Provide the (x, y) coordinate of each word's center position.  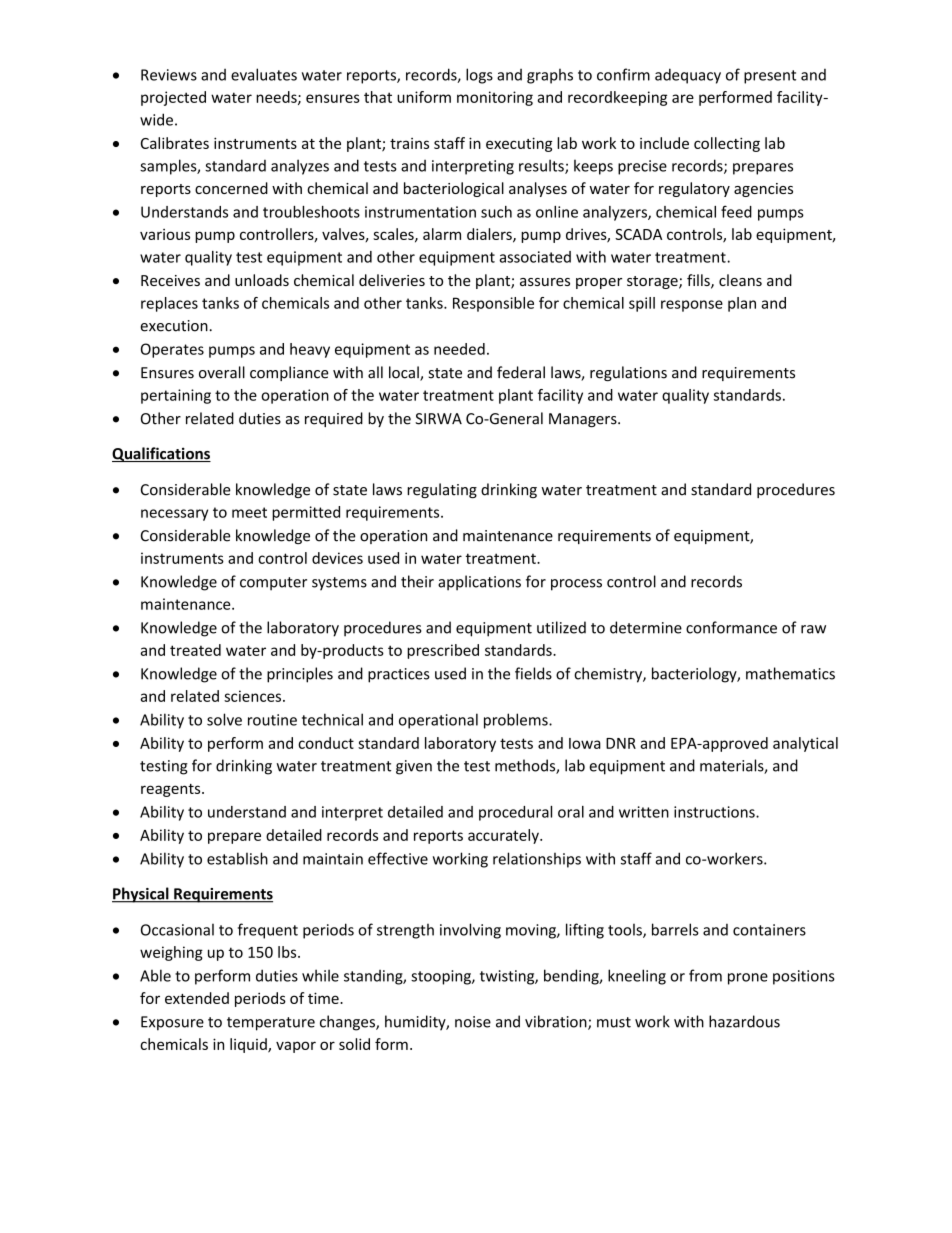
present (770, 77)
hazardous (744, 1021)
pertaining (176, 396)
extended (197, 998)
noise (473, 1022)
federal (521, 372)
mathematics (790, 673)
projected (173, 98)
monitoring (495, 98)
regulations (628, 373)
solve (224, 719)
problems (517, 721)
